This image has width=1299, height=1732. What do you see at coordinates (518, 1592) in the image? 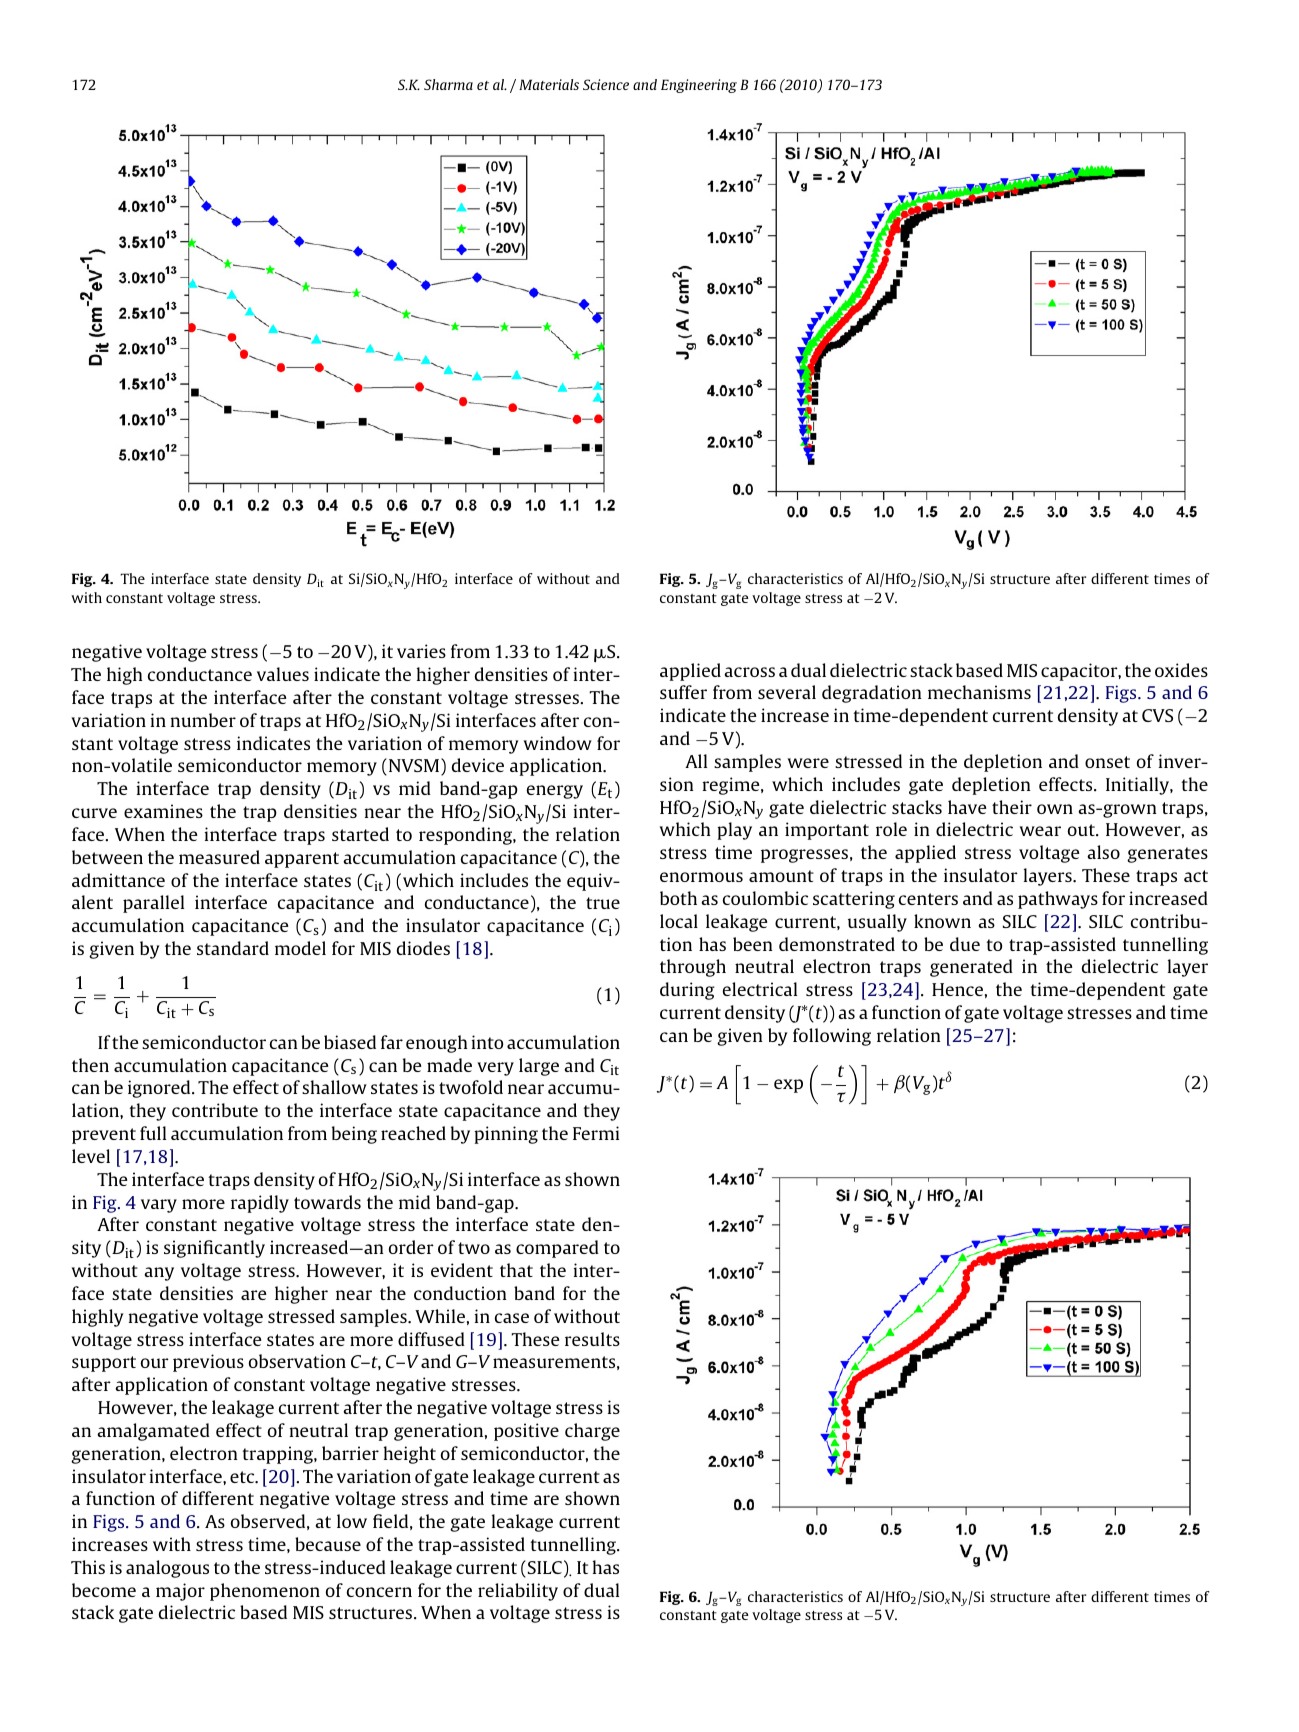
I see `reliability` at bounding box center [518, 1592].
